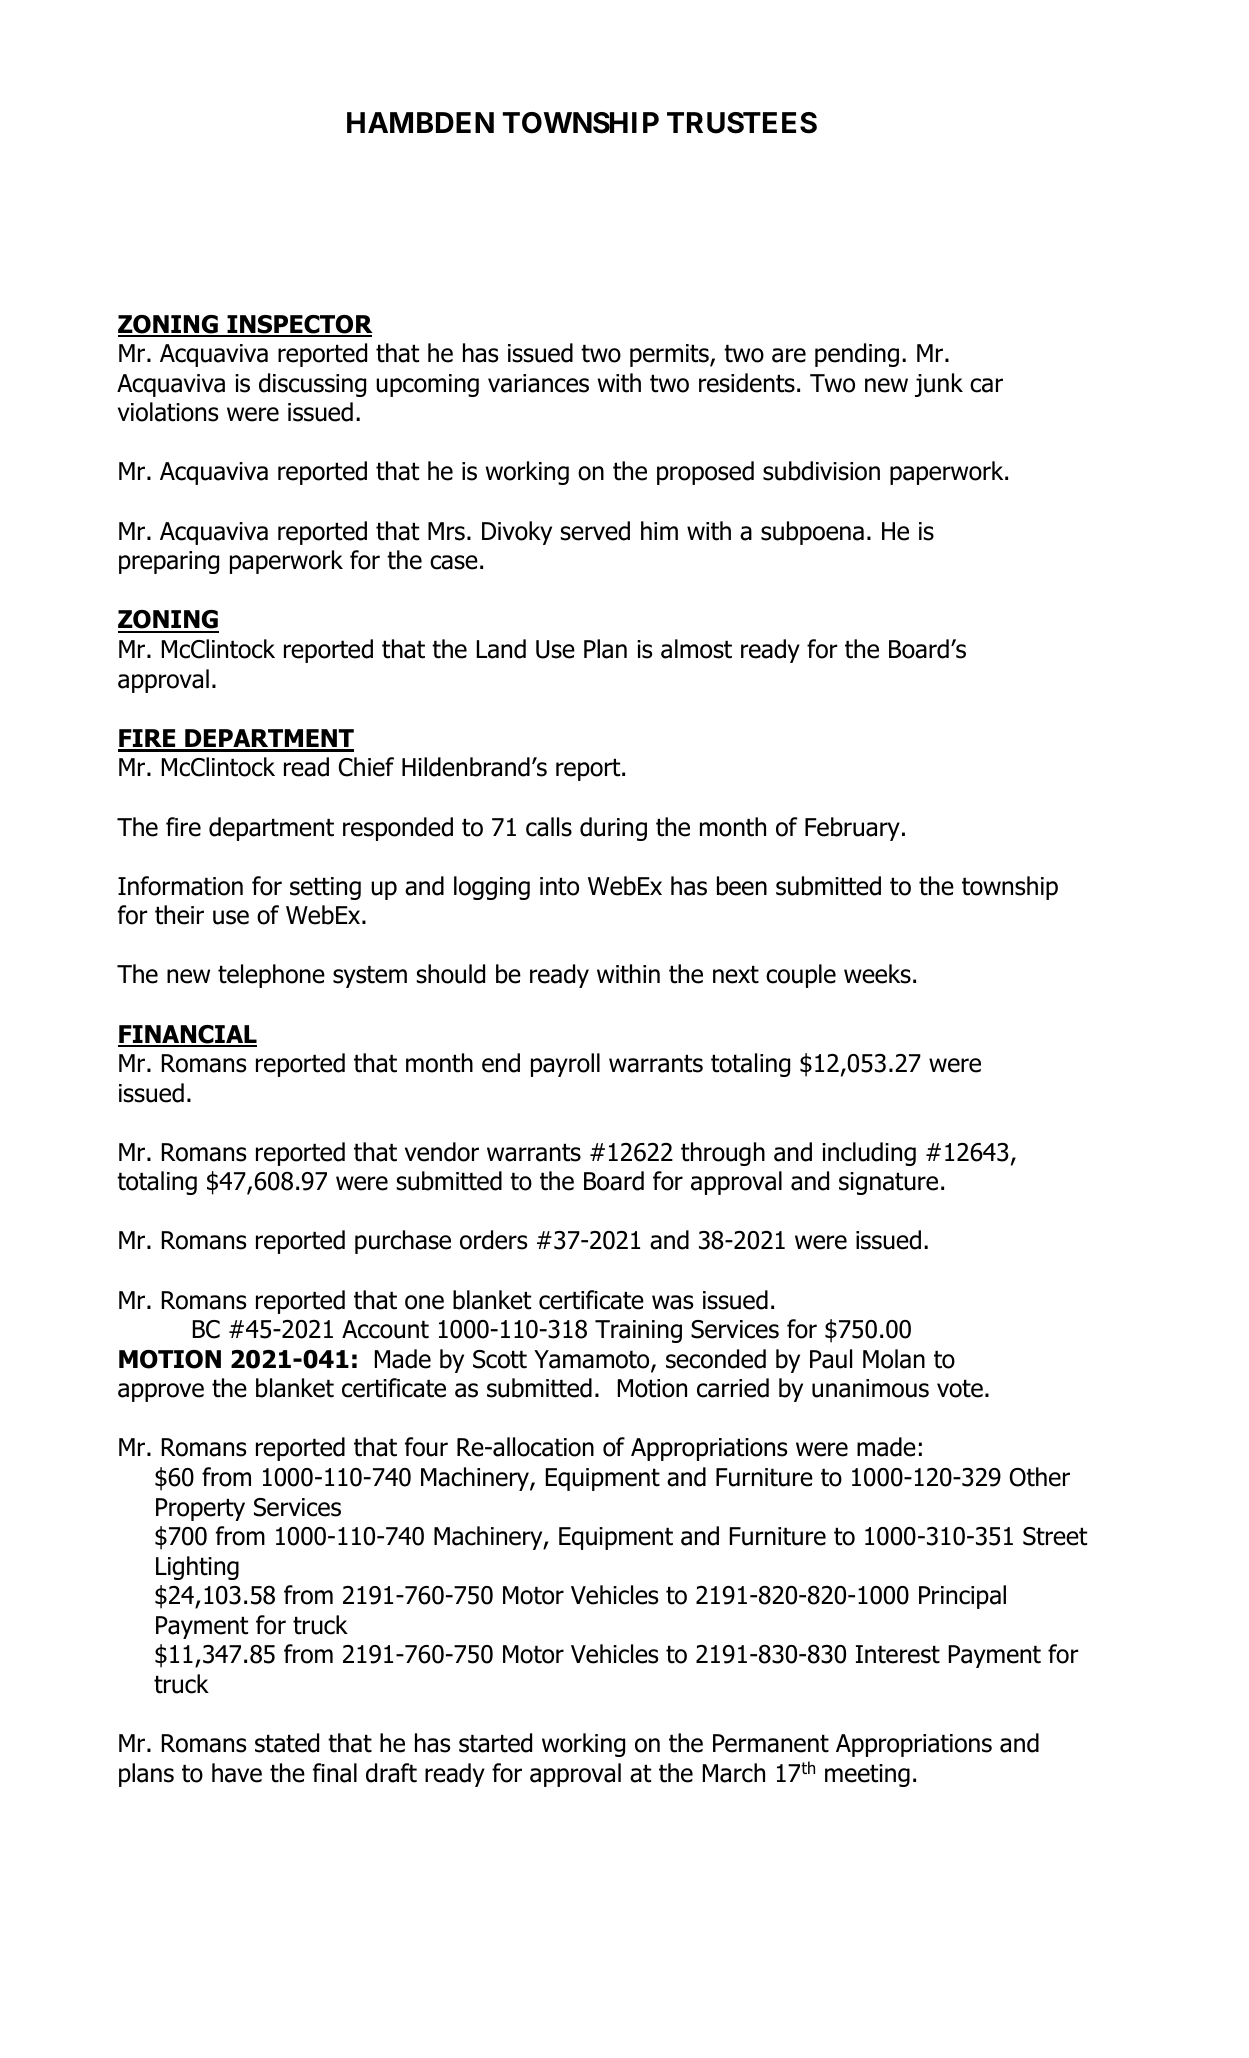 The height and width of the document is (2058, 1249). Describe the element at coordinates (939, 385) in the document. I see `junk` at that location.
